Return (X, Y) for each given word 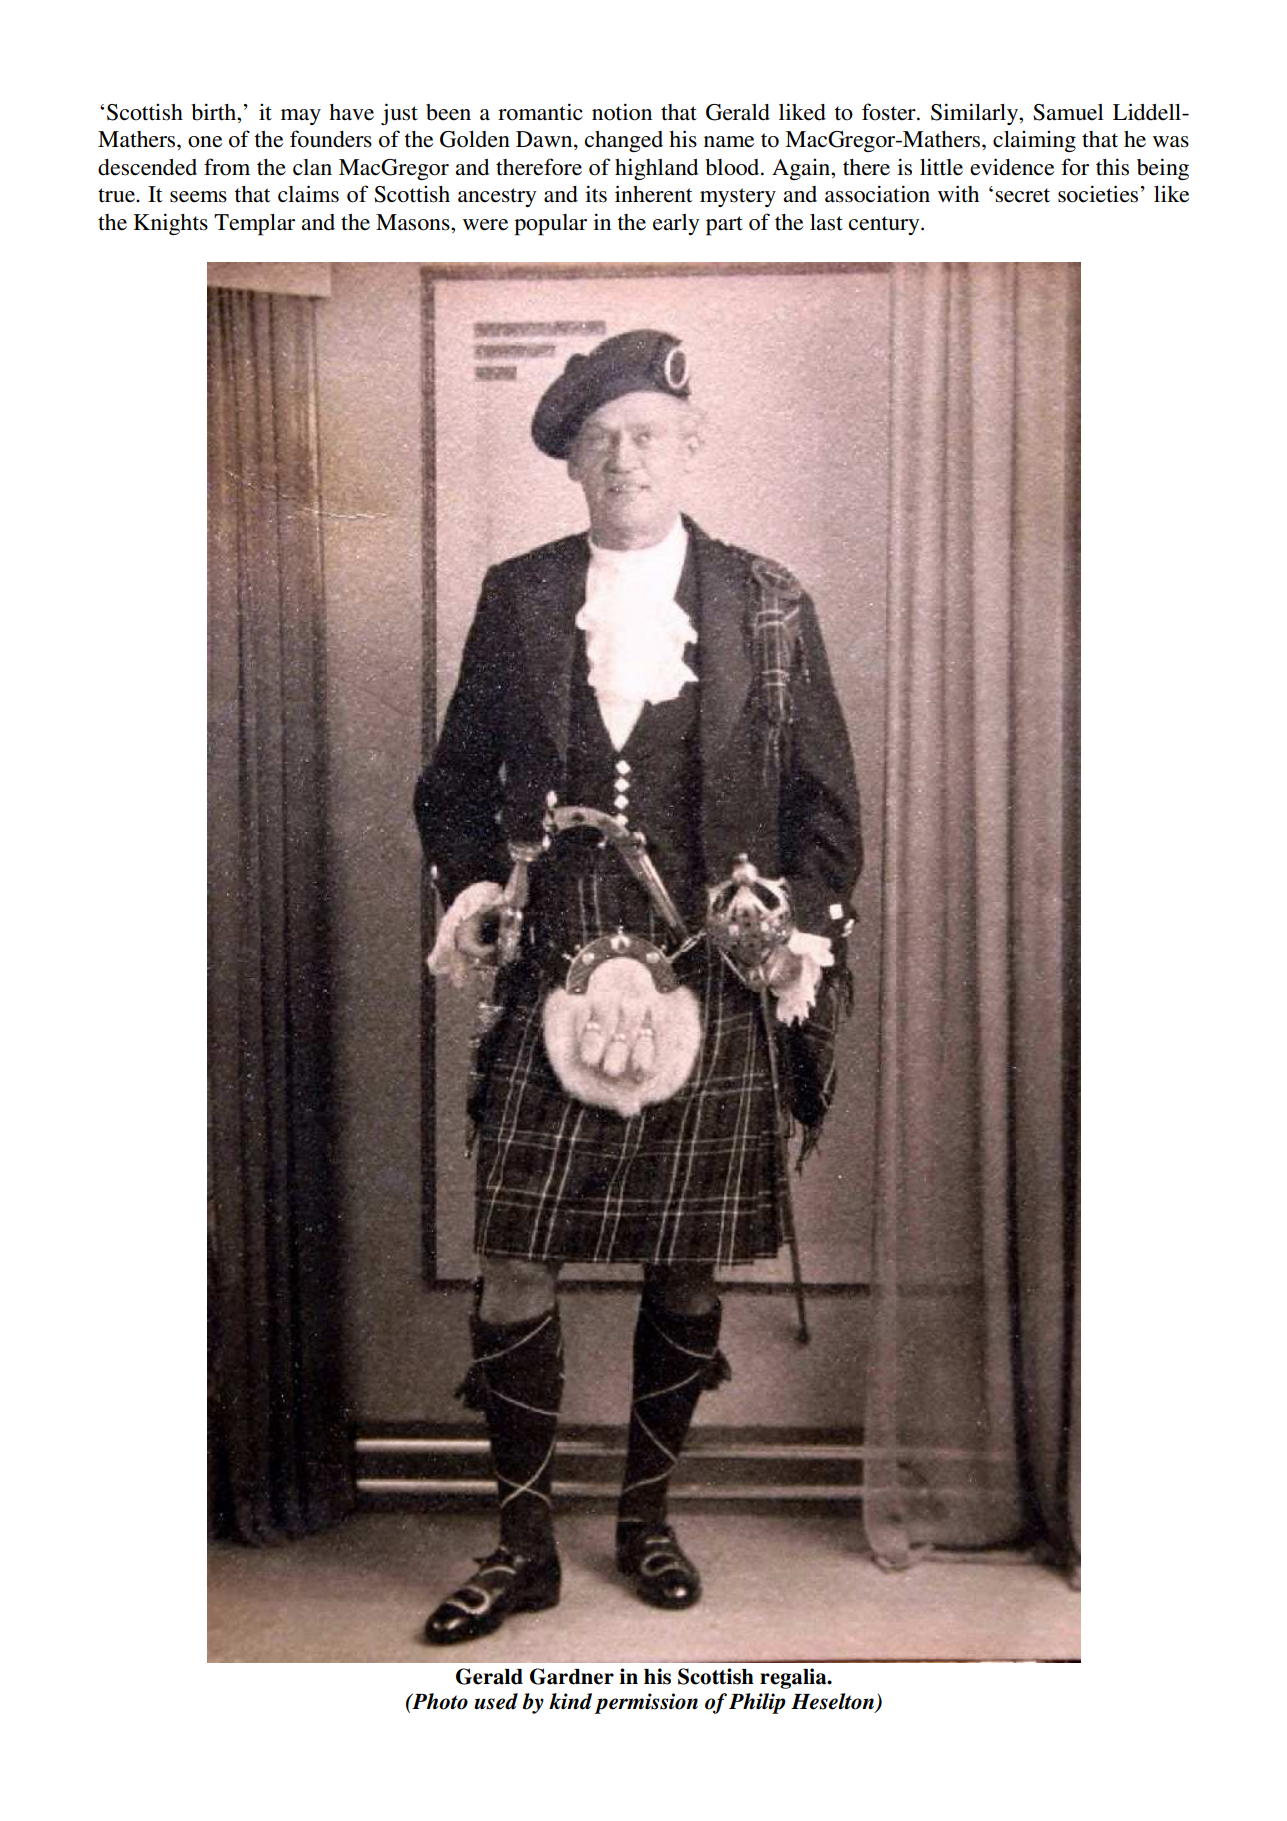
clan (312, 167)
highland (656, 169)
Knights (170, 224)
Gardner (572, 1676)
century (885, 225)
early (676, 224)
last (826, 222)
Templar (254, 225)
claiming (1034, 141)
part (724, 226)
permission (646, 1703)
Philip (757, 1703)
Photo (439, 1701)
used (496, 1701)
